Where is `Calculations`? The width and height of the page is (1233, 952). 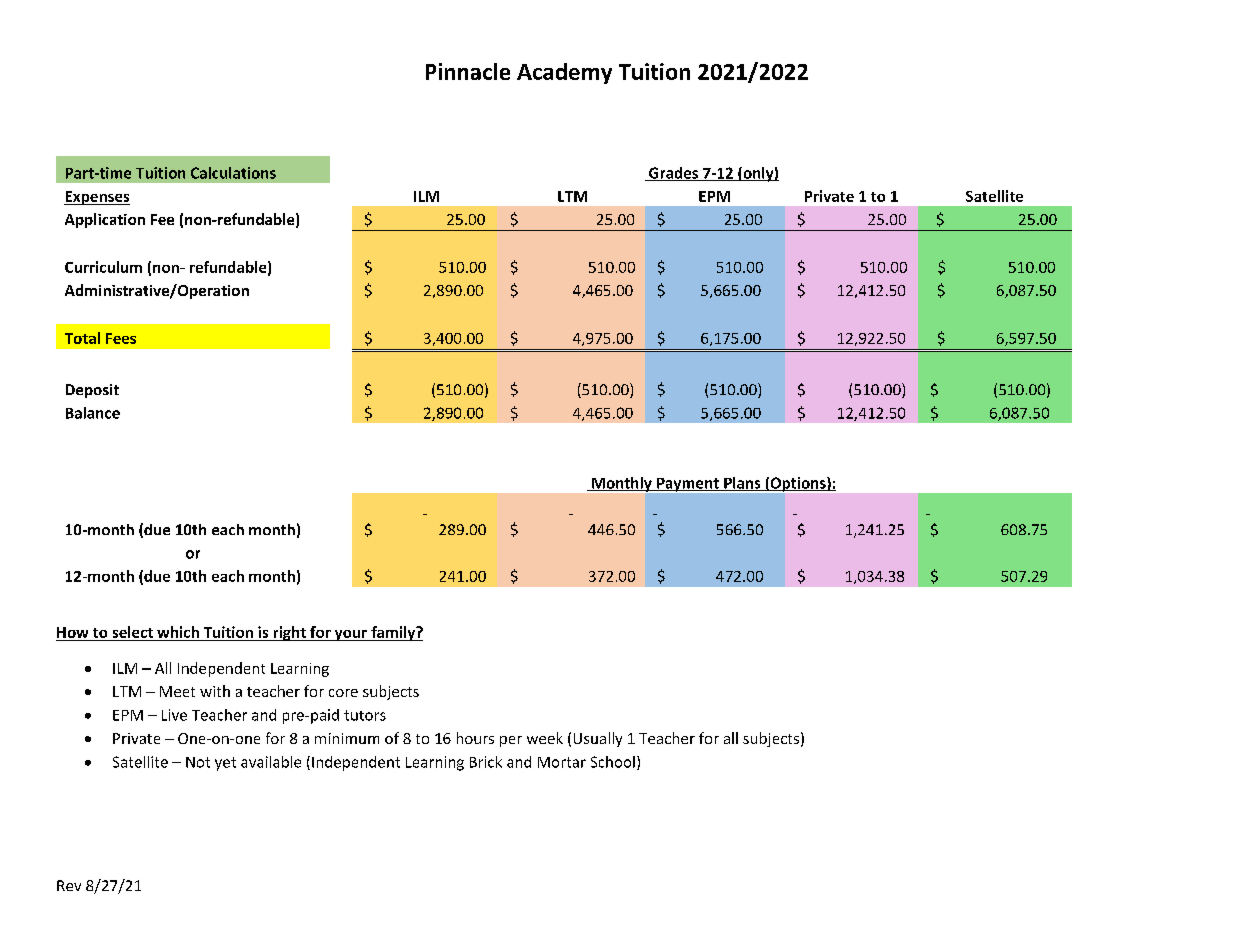 Calculations is located at coordinates (233, 173).
